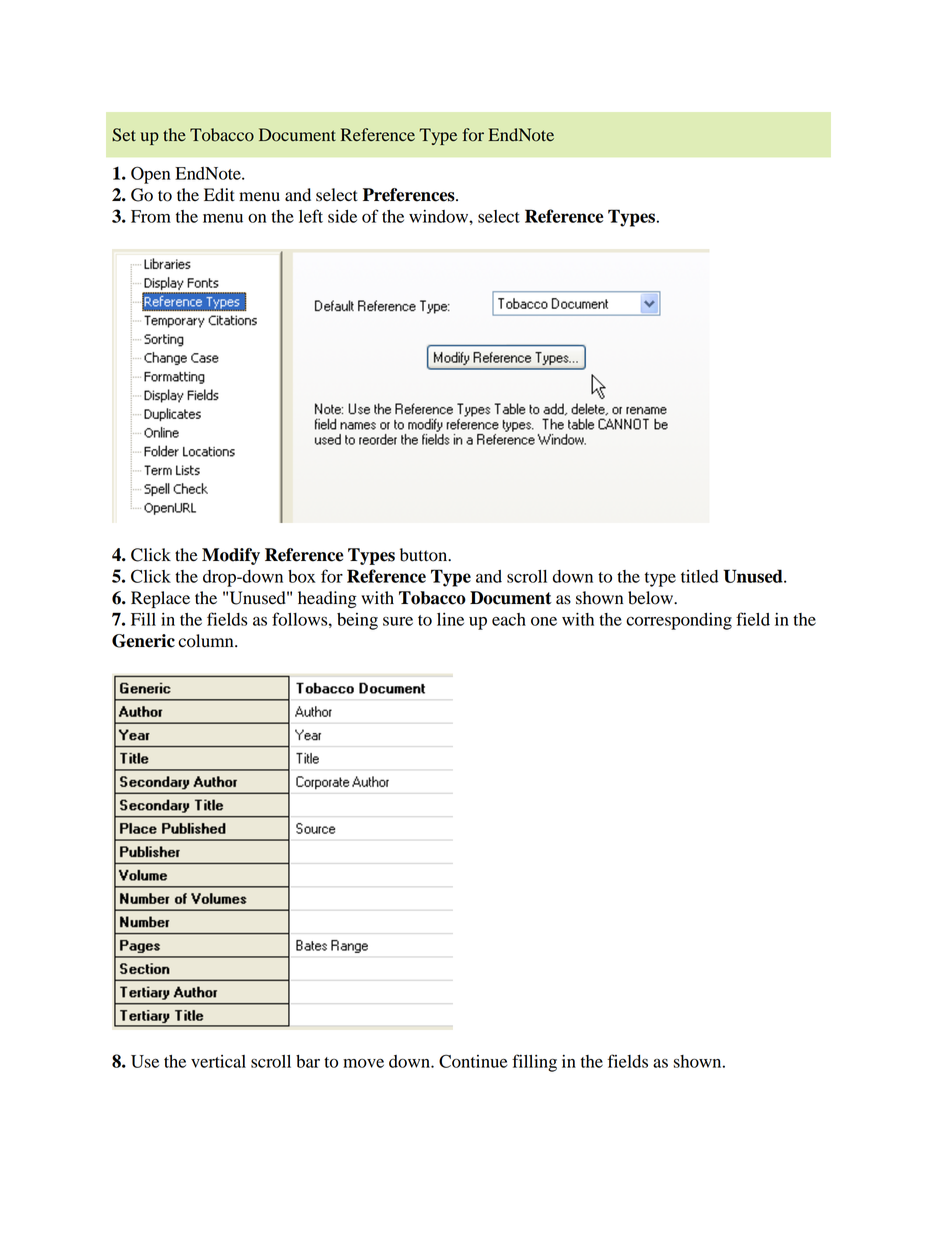 This screenshot has width=952, height=1233. Describe the element at coordinates (150, 175) in the screenshot. I see `Open` at that location.
